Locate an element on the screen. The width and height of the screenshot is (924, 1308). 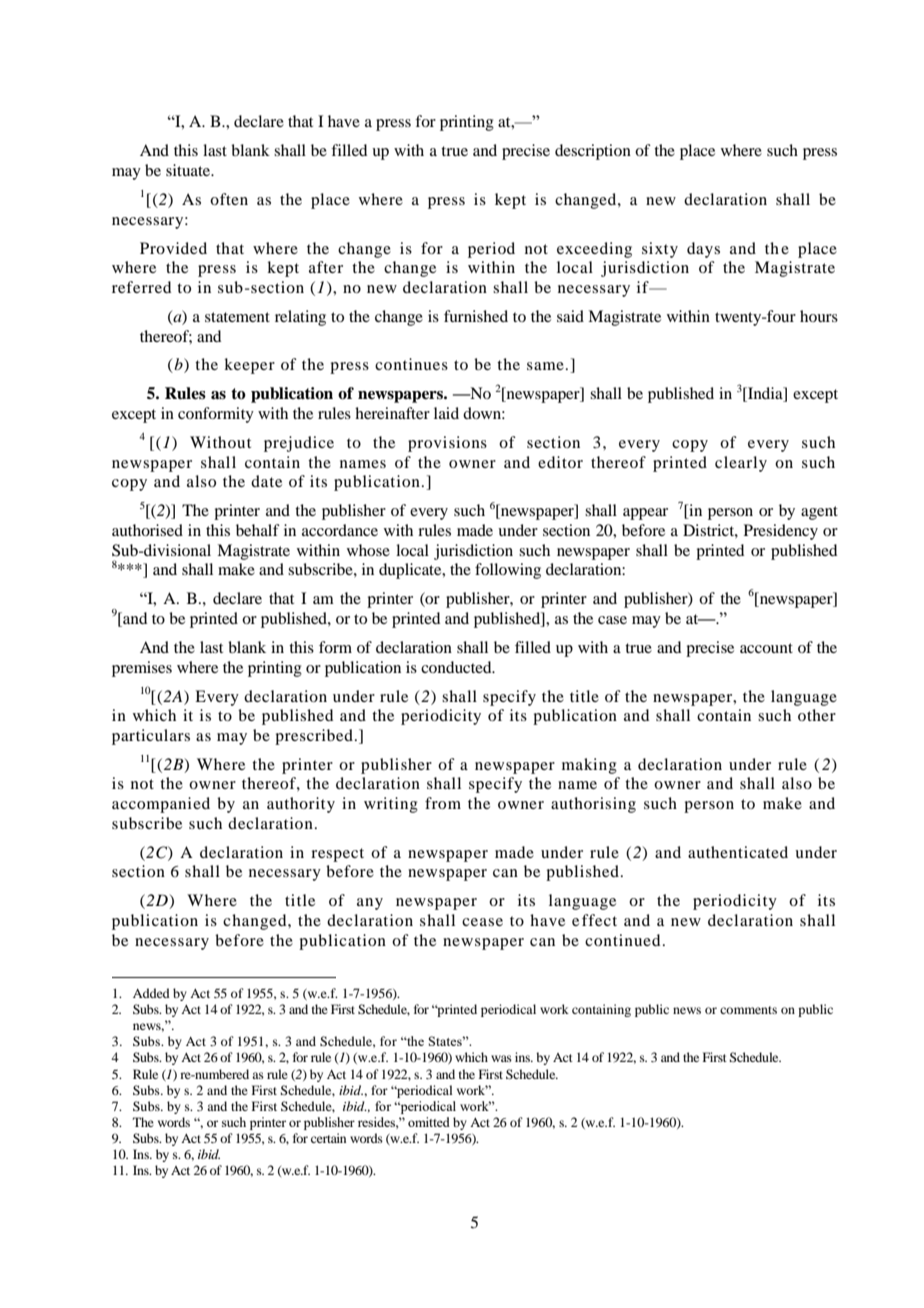
certain is located at coordinates (328, 1138).
